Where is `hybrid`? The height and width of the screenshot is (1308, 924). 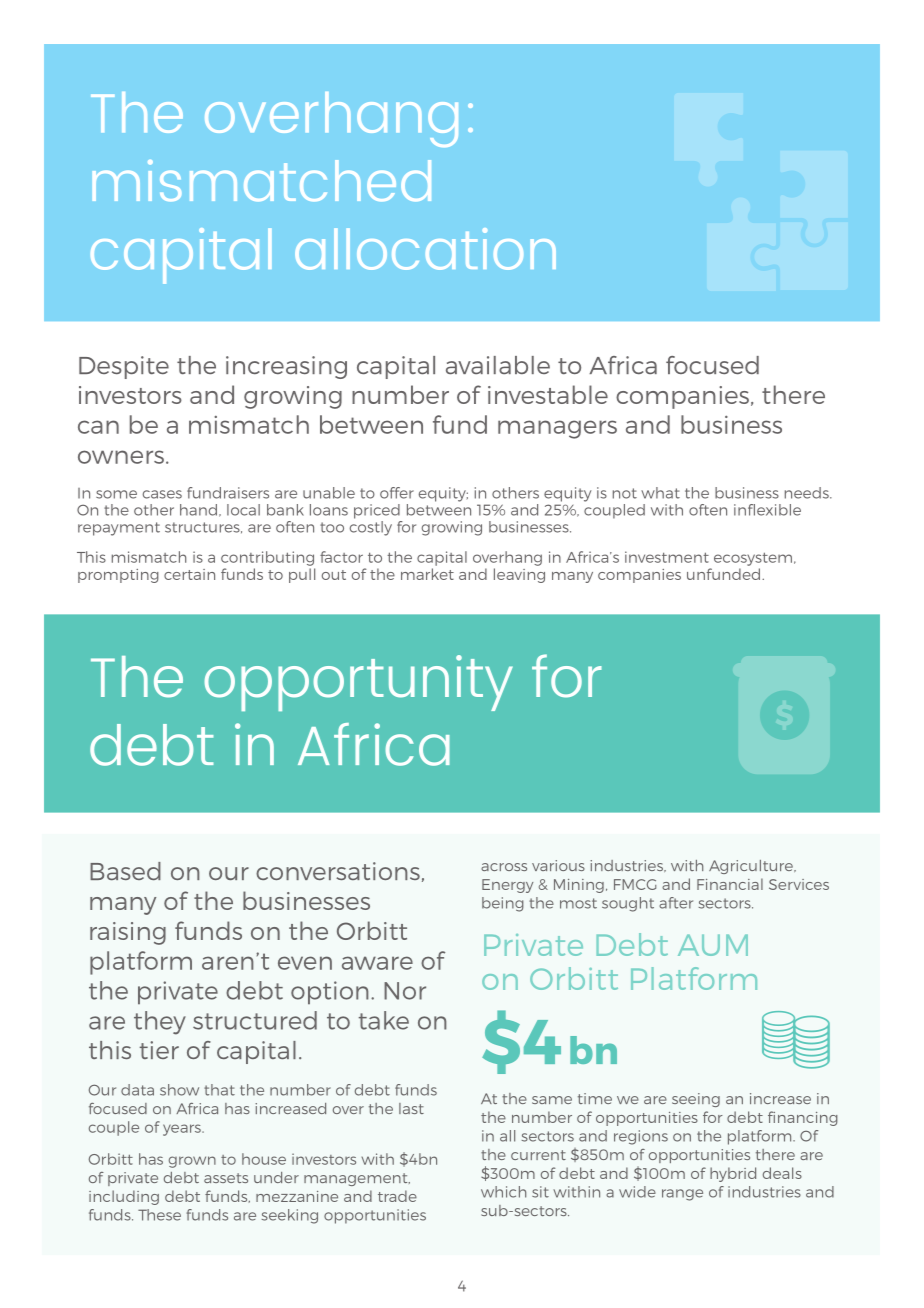 hybrid is located at coordinates (733, 1174).
